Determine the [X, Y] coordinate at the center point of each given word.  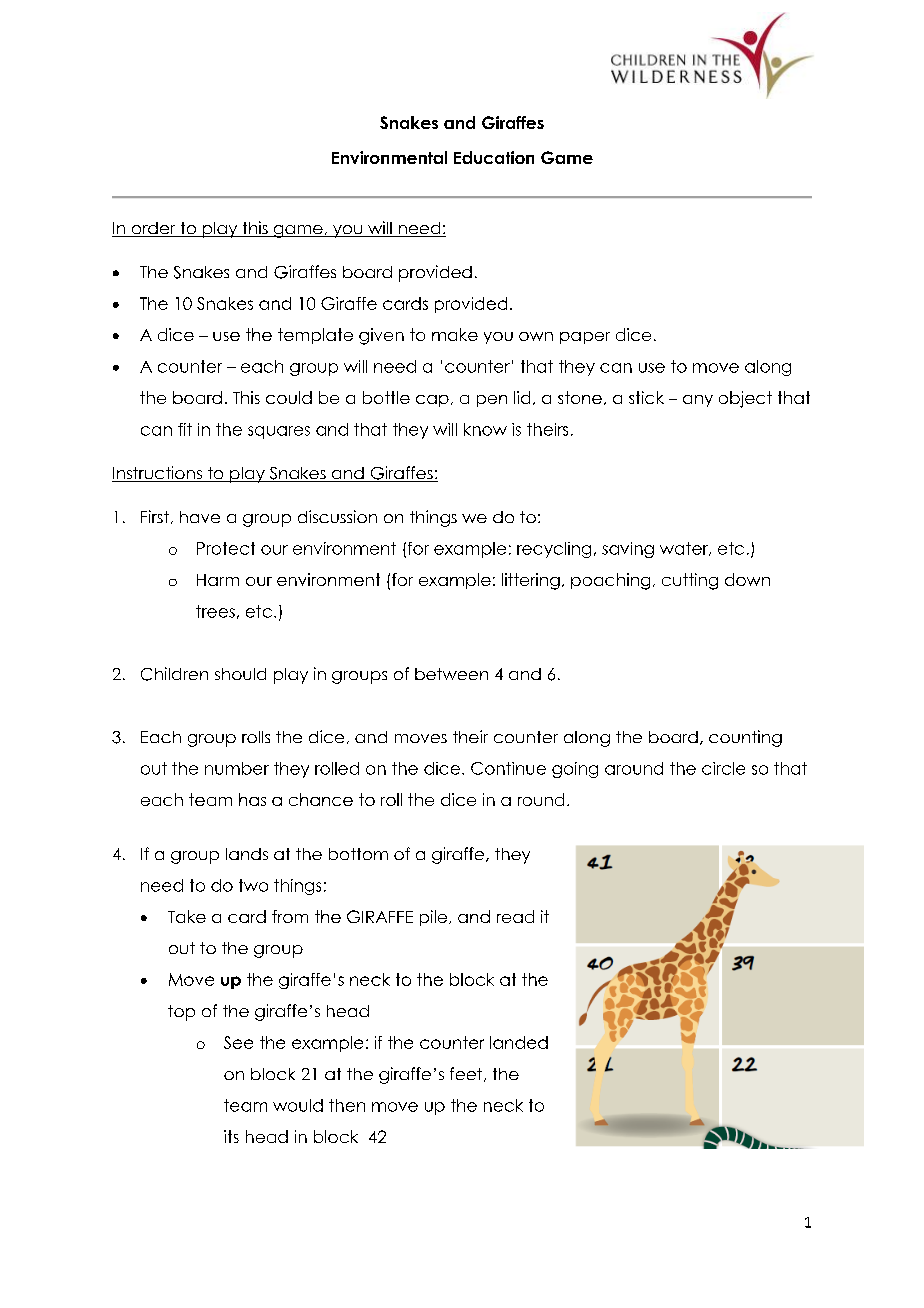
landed [519, 1042]
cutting [690, 581]
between [451, 674]
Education [494, 157]
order [153, 229]
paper [585, 338]
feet [467, 1074]
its [231, 1136]
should [240, 674]
